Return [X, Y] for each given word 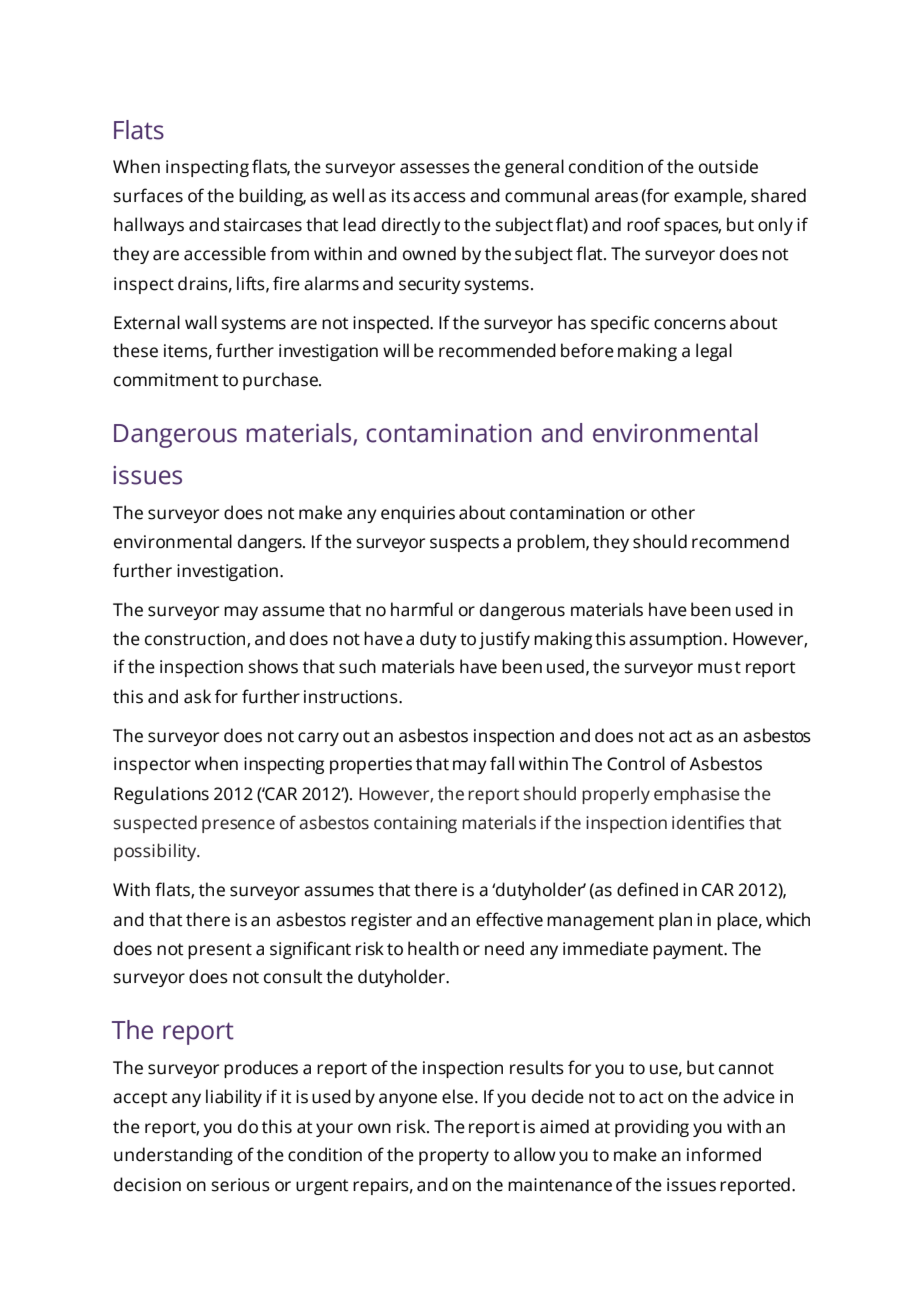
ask [197, 696]
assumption [675, 640]
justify [504, 640]
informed [724, 1154]
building [272, 197]
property [454, 1157]
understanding [173, 1156]
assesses [435, 168]
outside [728, 166]
